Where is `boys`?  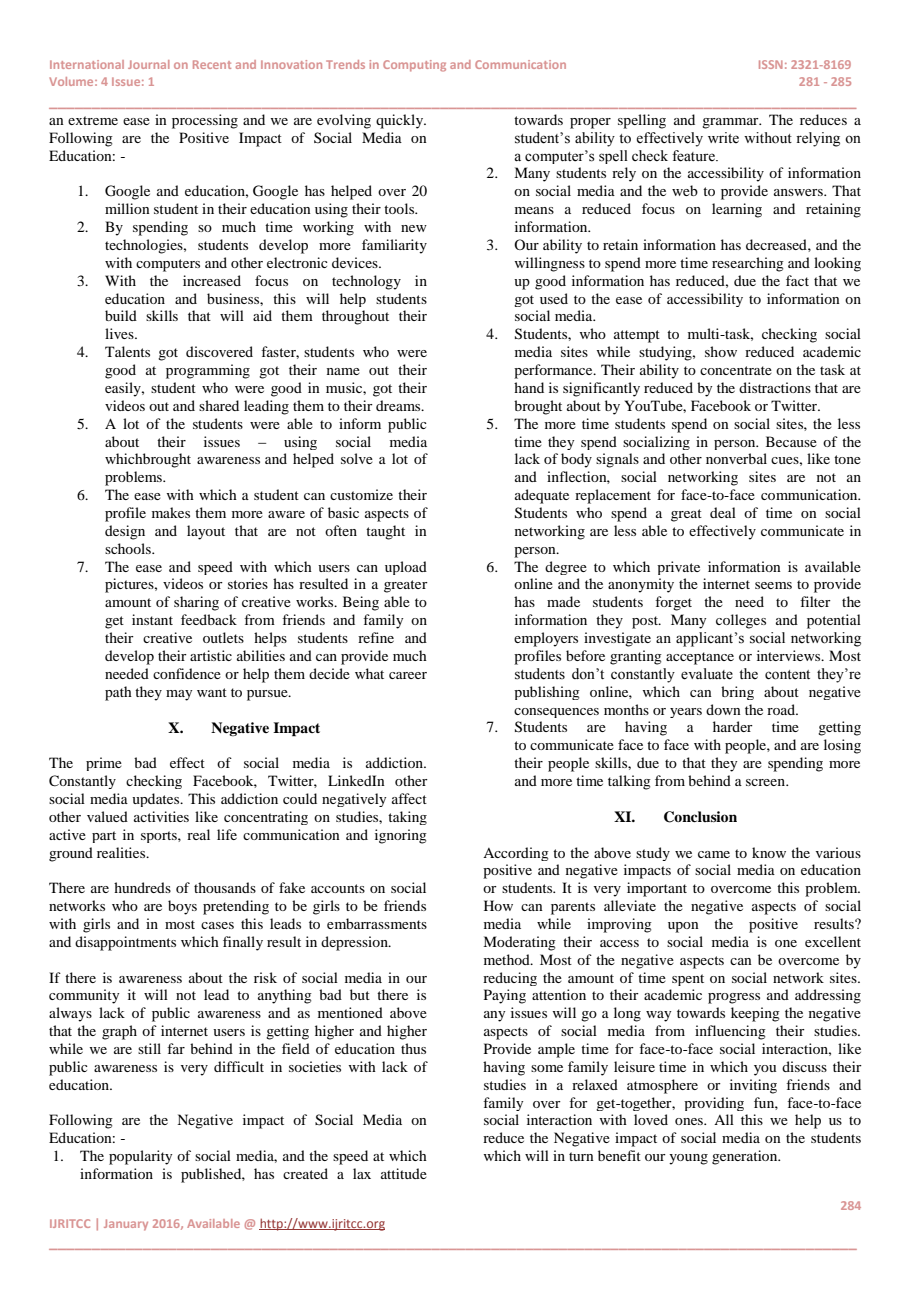 boys is located at coordinates (182, 907).
